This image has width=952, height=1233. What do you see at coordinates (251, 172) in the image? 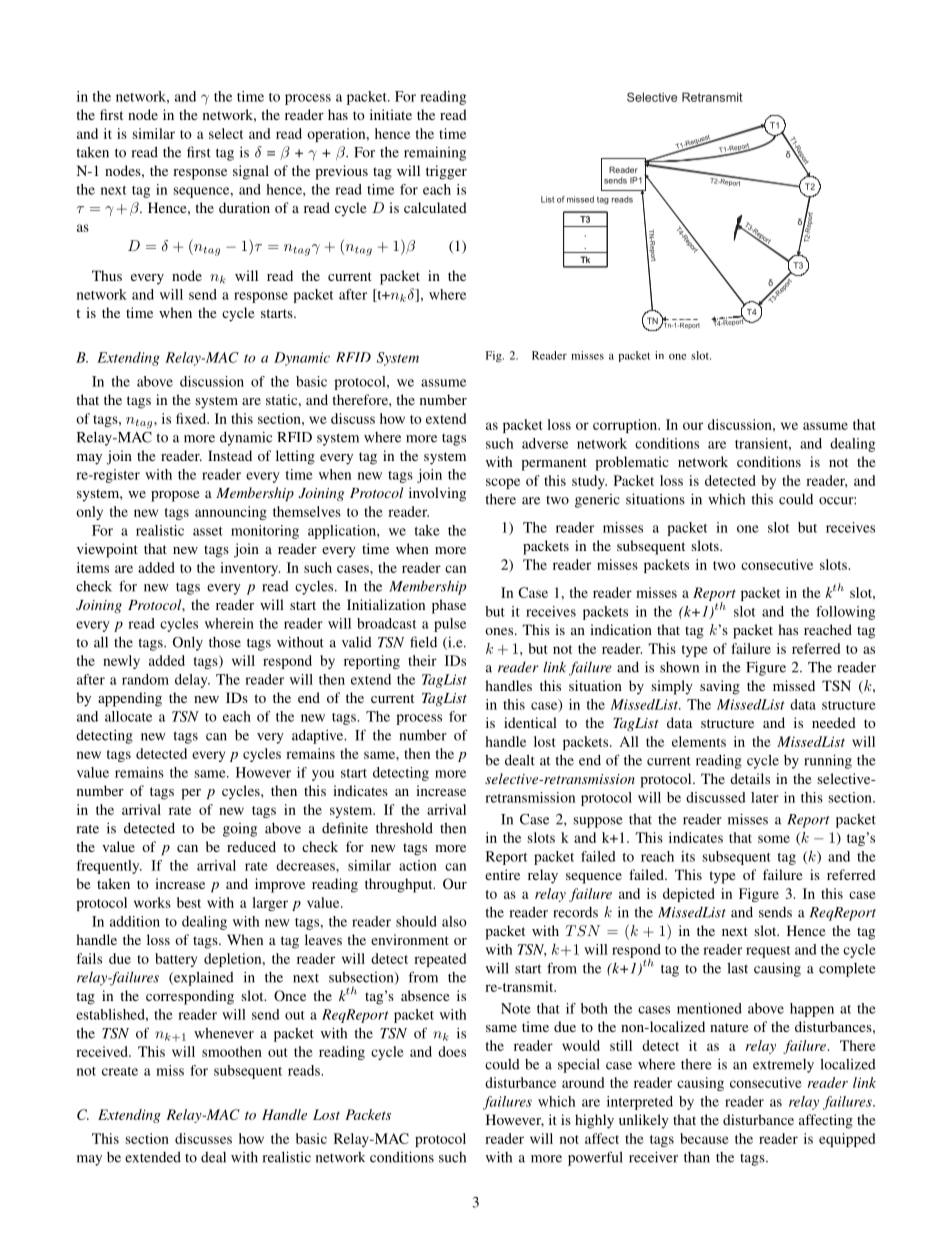
I see `signal` at bounding box center [251, 172].
